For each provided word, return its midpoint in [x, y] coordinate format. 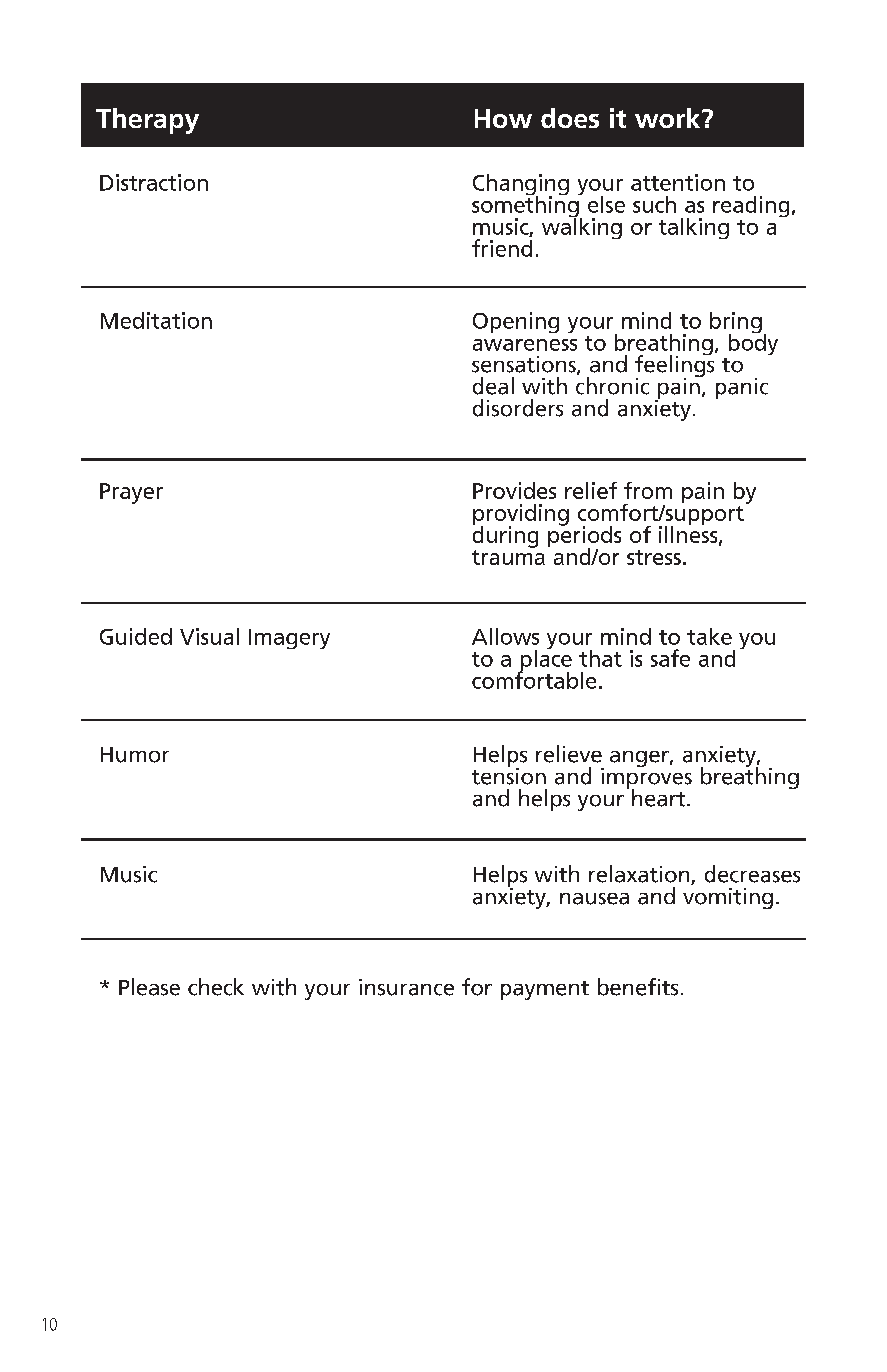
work [669, 118]
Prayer [131, 493]
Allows [505, 636]
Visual [209, 636]
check [216, 987]
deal [493, 386]
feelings [674, 366]
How [503, 118]
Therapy [147, 121]
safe [670, 658]
